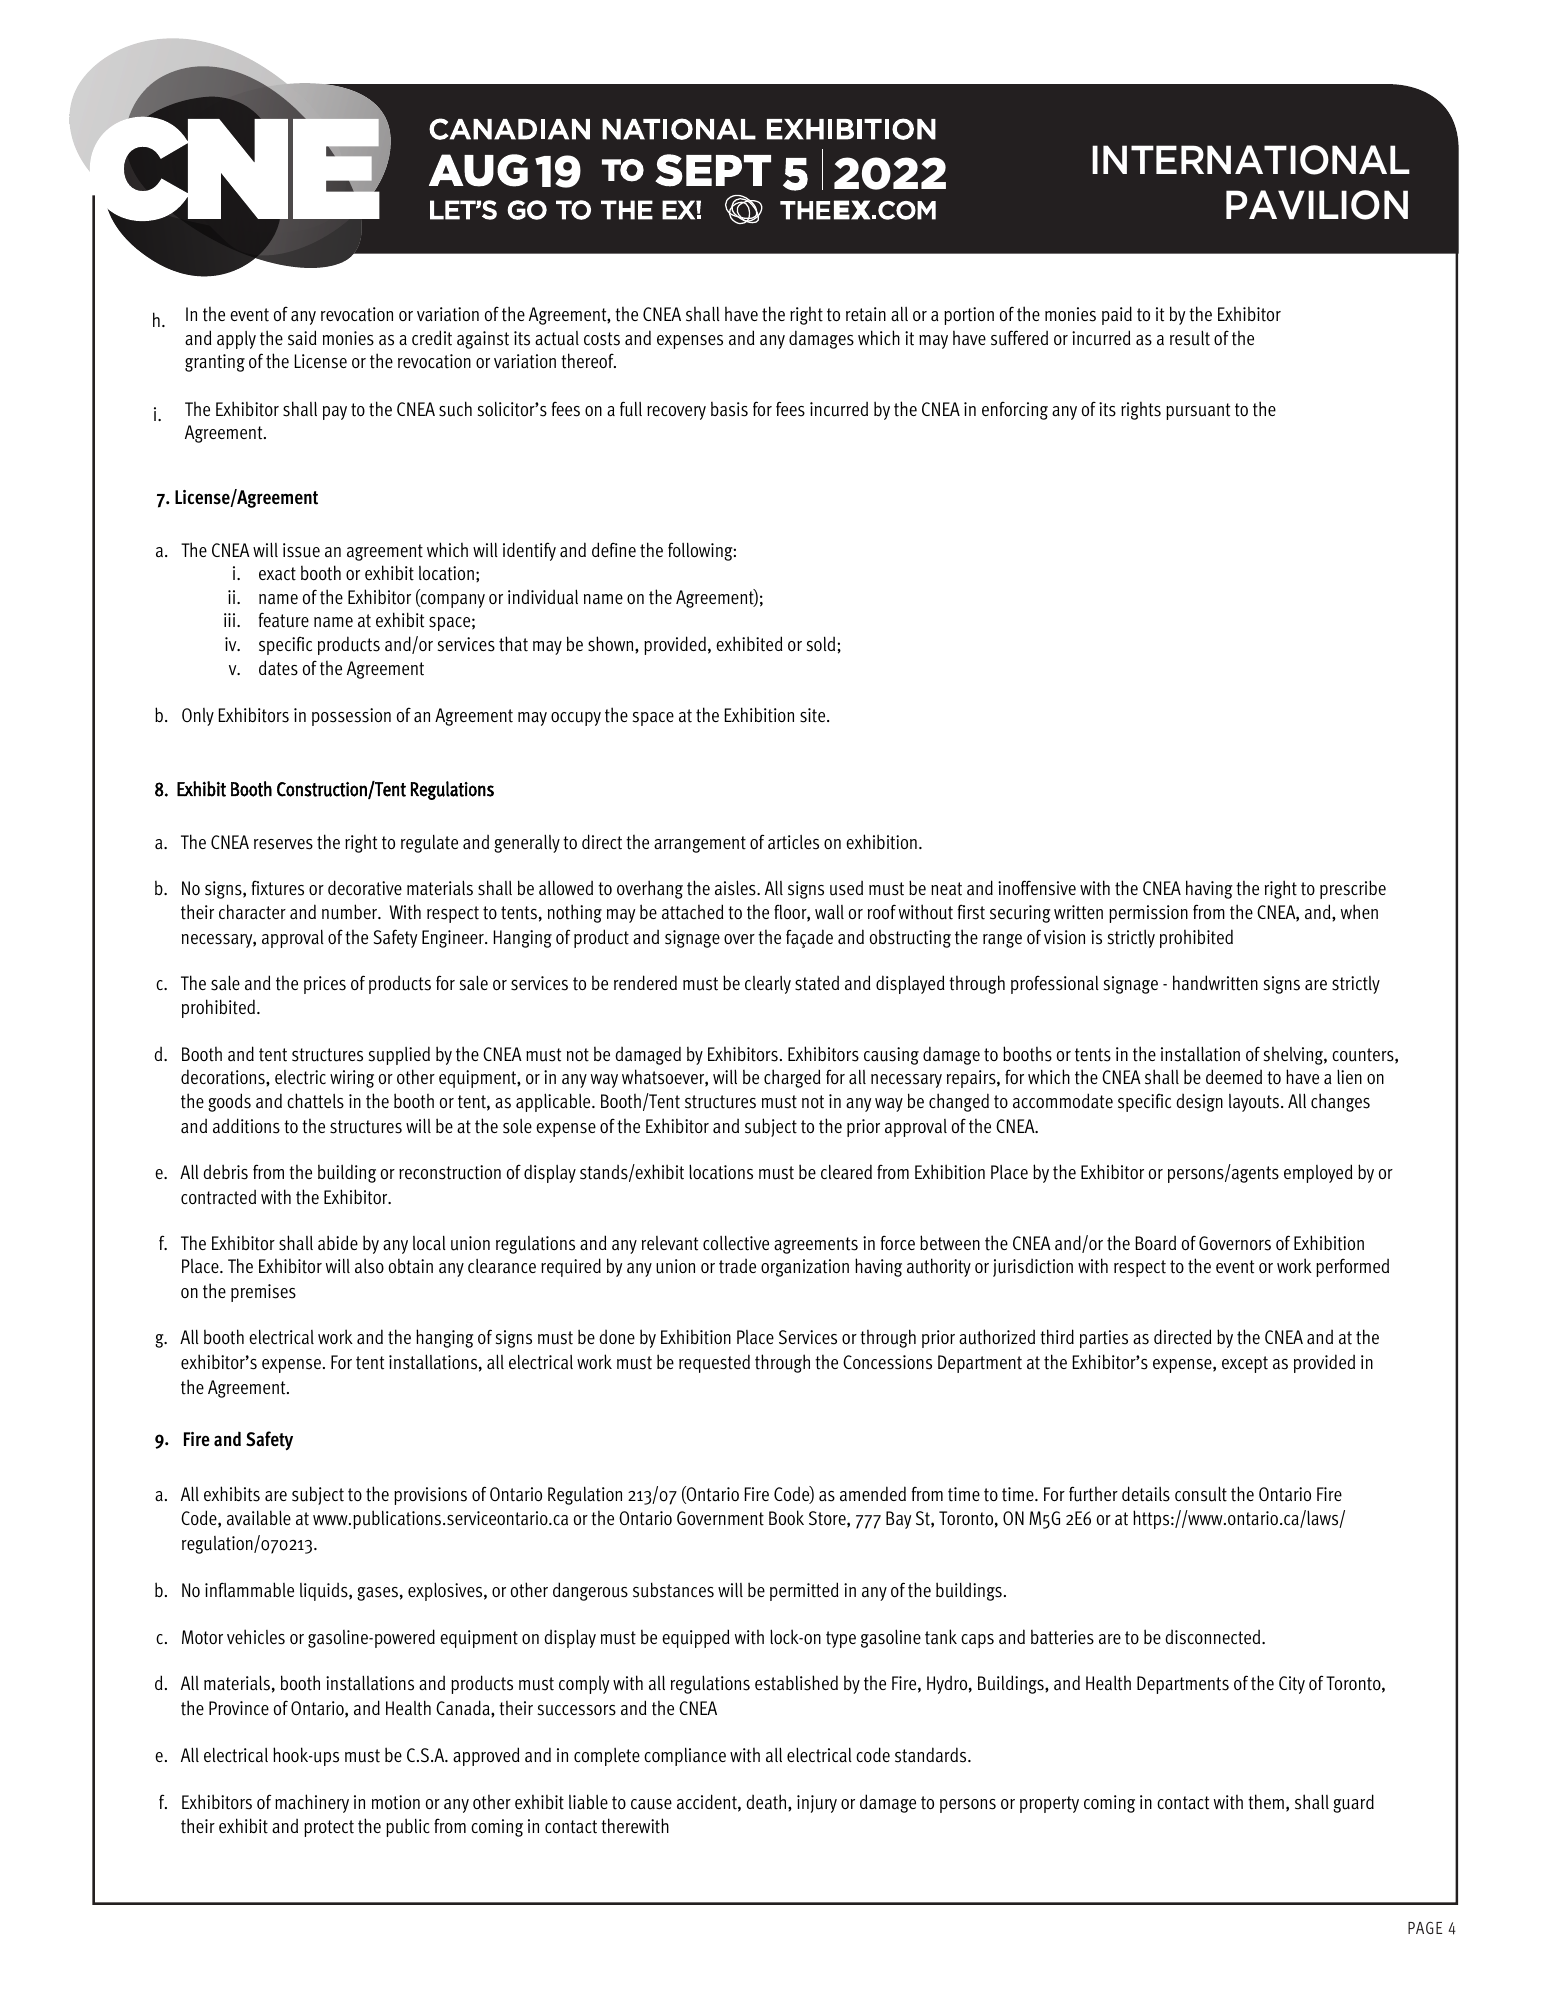  What do you see at coordinates (365, 888) in the screenshot?
I see `decorative` at bounding box center [365, 888].
